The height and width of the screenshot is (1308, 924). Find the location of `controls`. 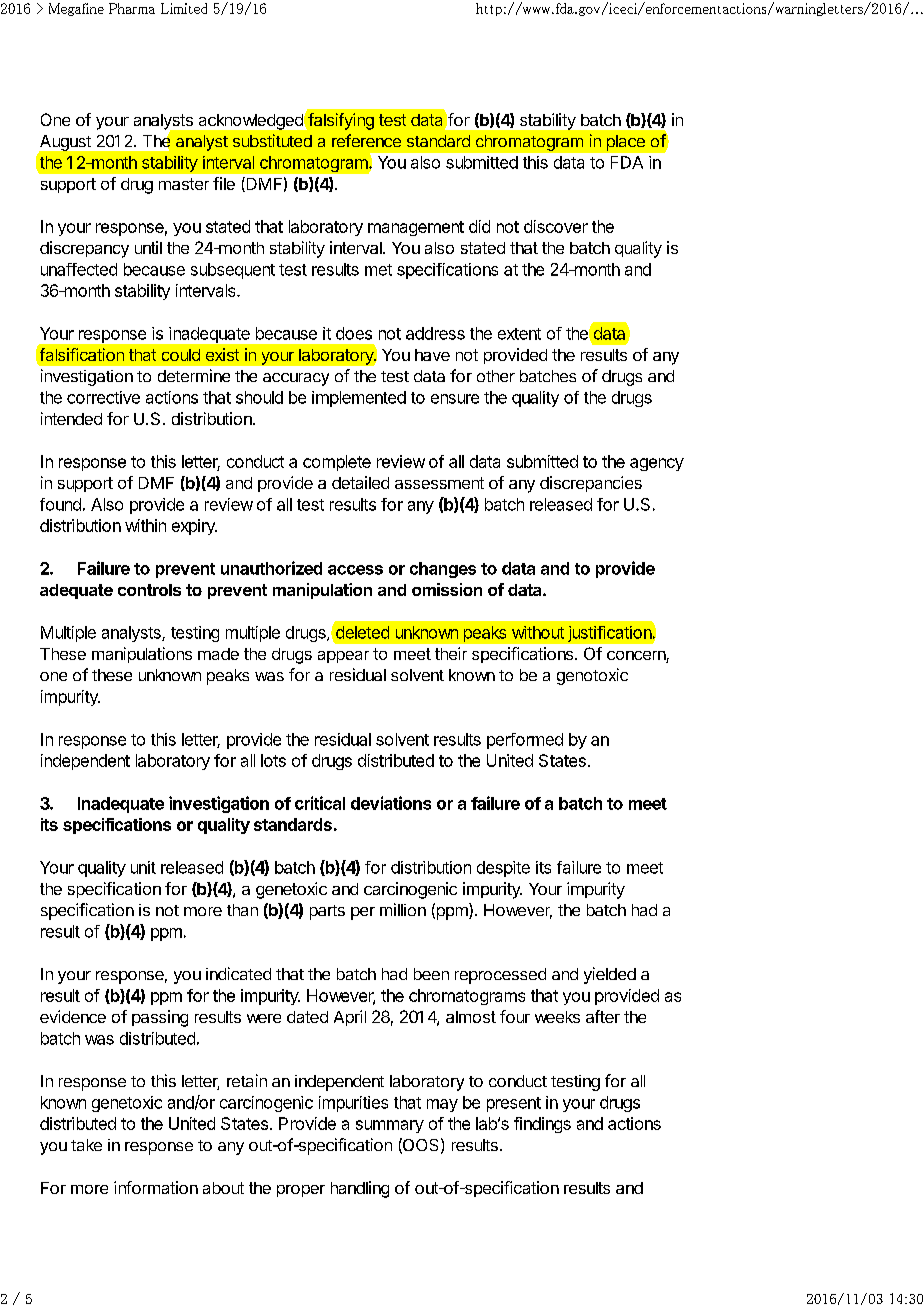

controls is located at coordinates (149, 590).
